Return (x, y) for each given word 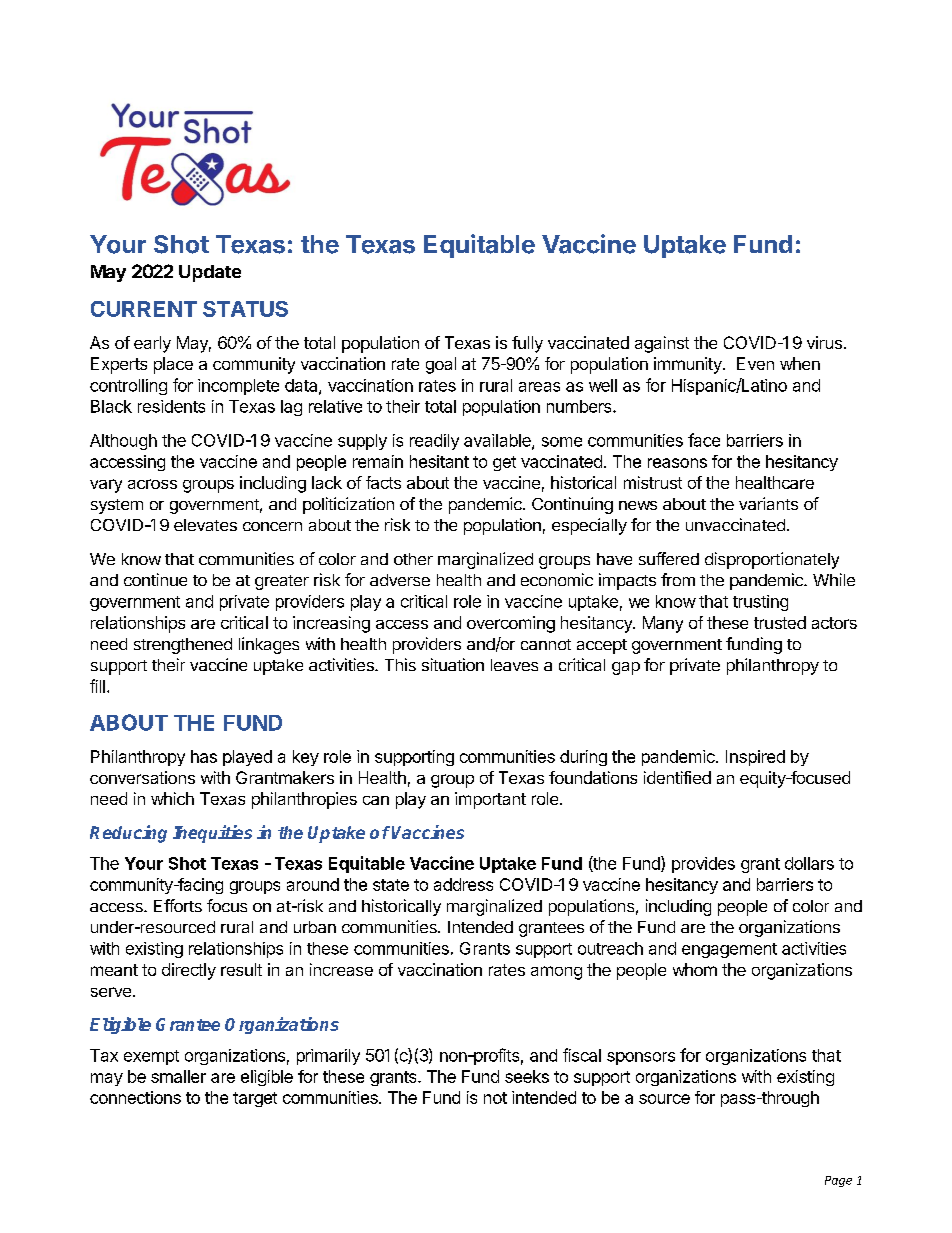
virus (824, 342)
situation (453, 664)
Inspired (755, 758)
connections (135, 1097)
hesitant (439, 461)
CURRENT (144, 309)
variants (768, 503)
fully (527, 344)
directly (189, 971)
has (204, 756)
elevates (205, 525)
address (463, 884)
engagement (729, 950)
